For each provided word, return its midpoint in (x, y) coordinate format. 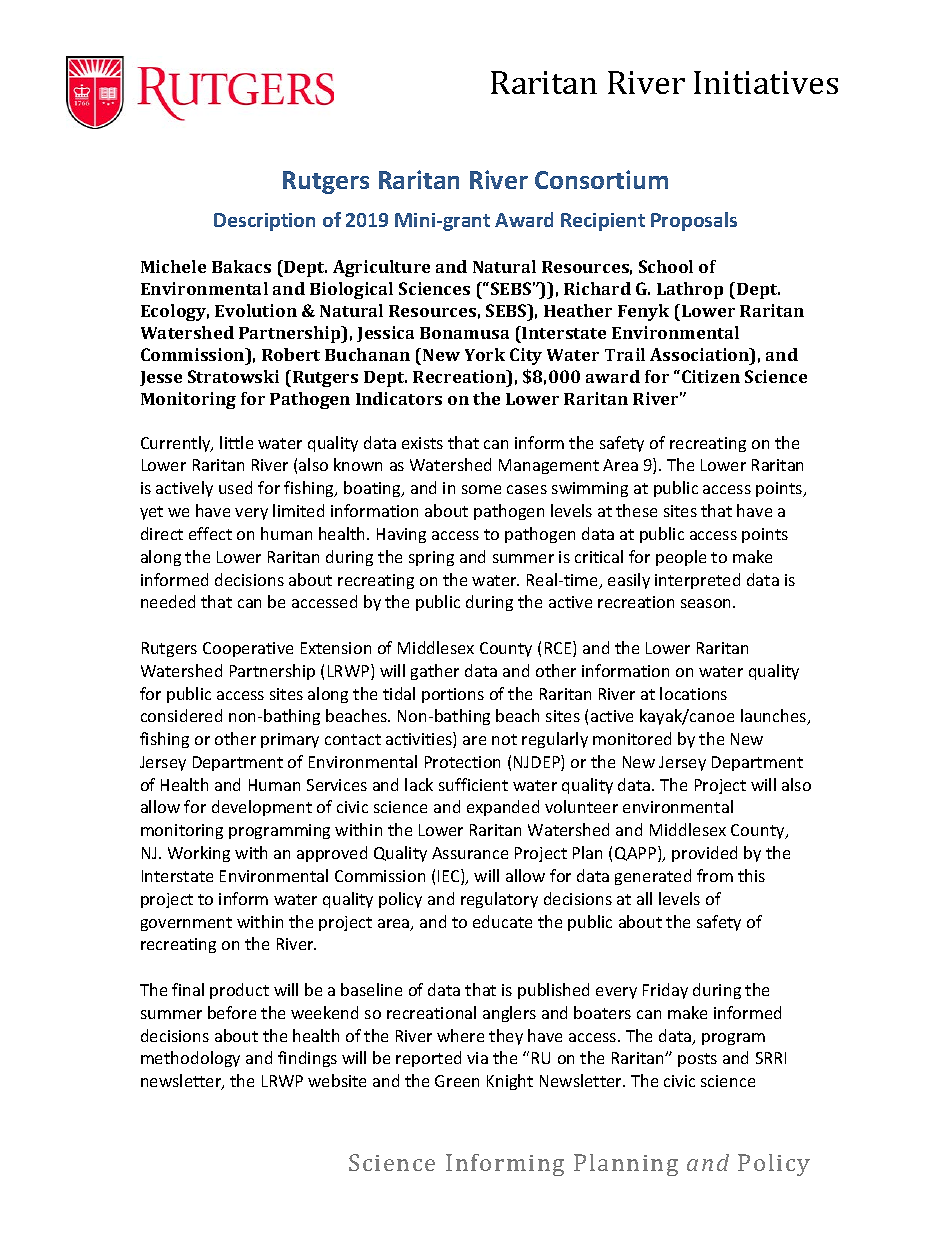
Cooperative (248, 649)
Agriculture (381, 268)
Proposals (694, 221)
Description (264, 222)
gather (435, 672)
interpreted (697, 581)
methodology (190, 1059)
